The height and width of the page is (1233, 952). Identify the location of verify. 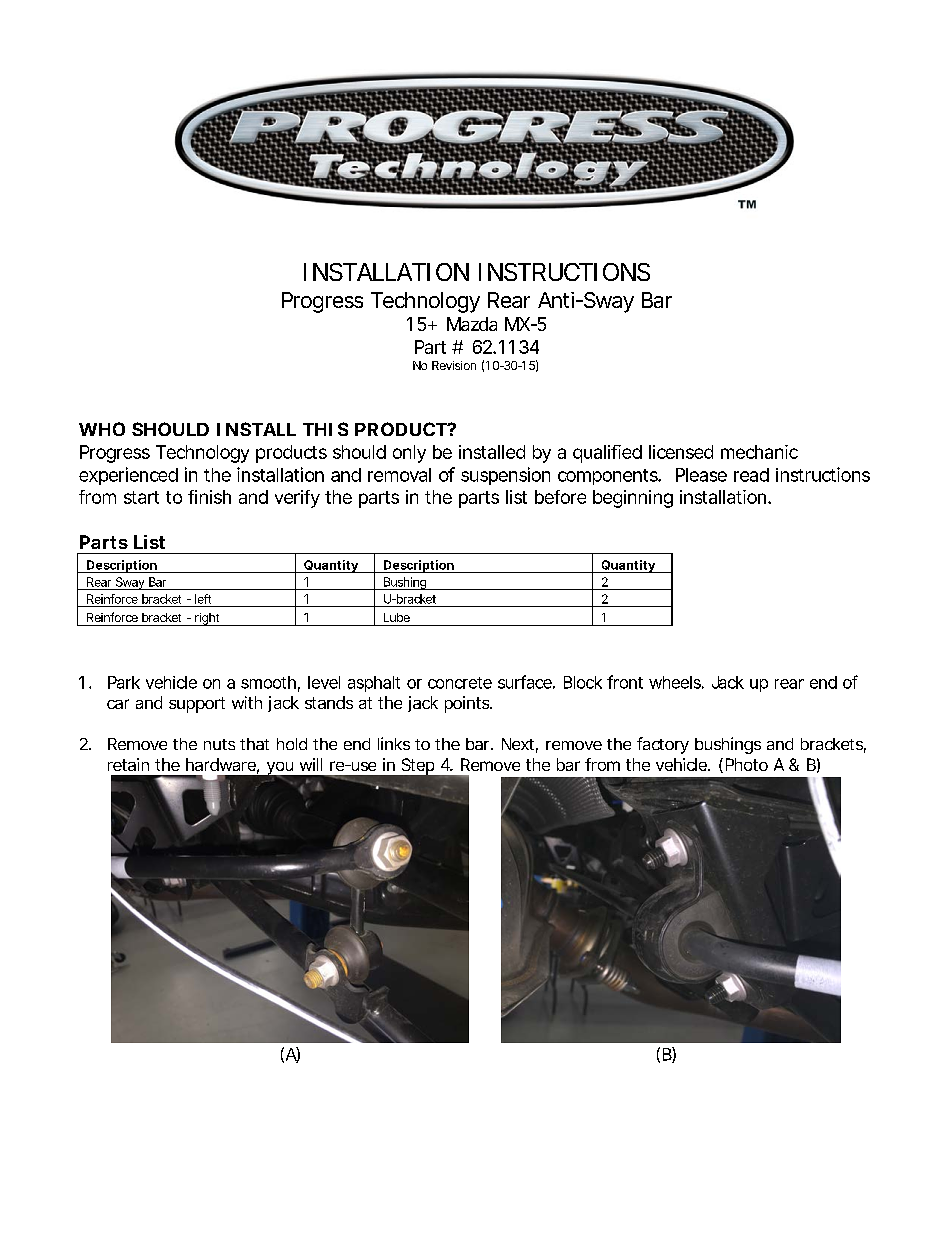
(297, 499).
